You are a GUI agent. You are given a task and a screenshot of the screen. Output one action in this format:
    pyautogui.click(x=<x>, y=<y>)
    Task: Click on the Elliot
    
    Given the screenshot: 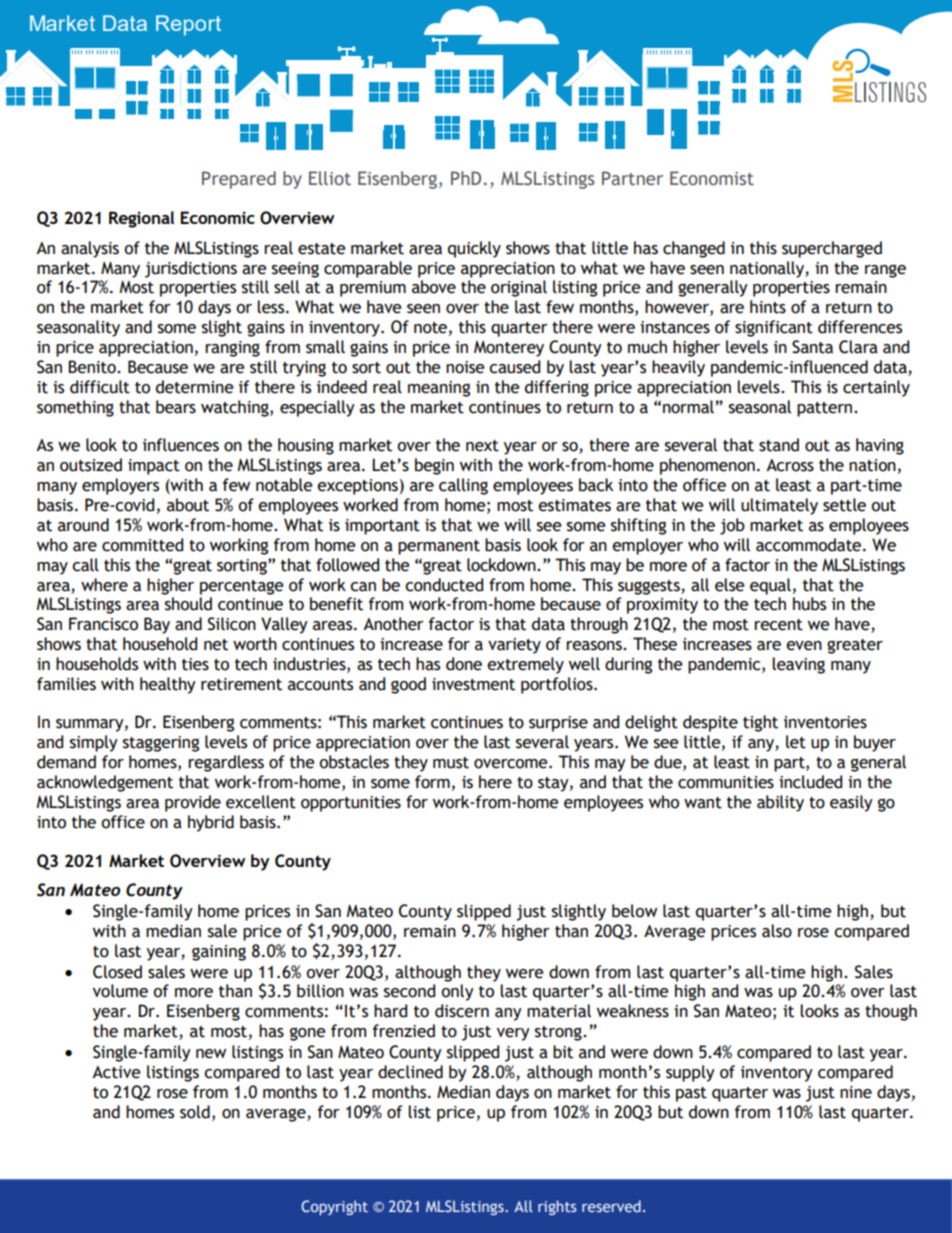 What is the action you would take?
    pyautogui.click(x=330, y=178)
